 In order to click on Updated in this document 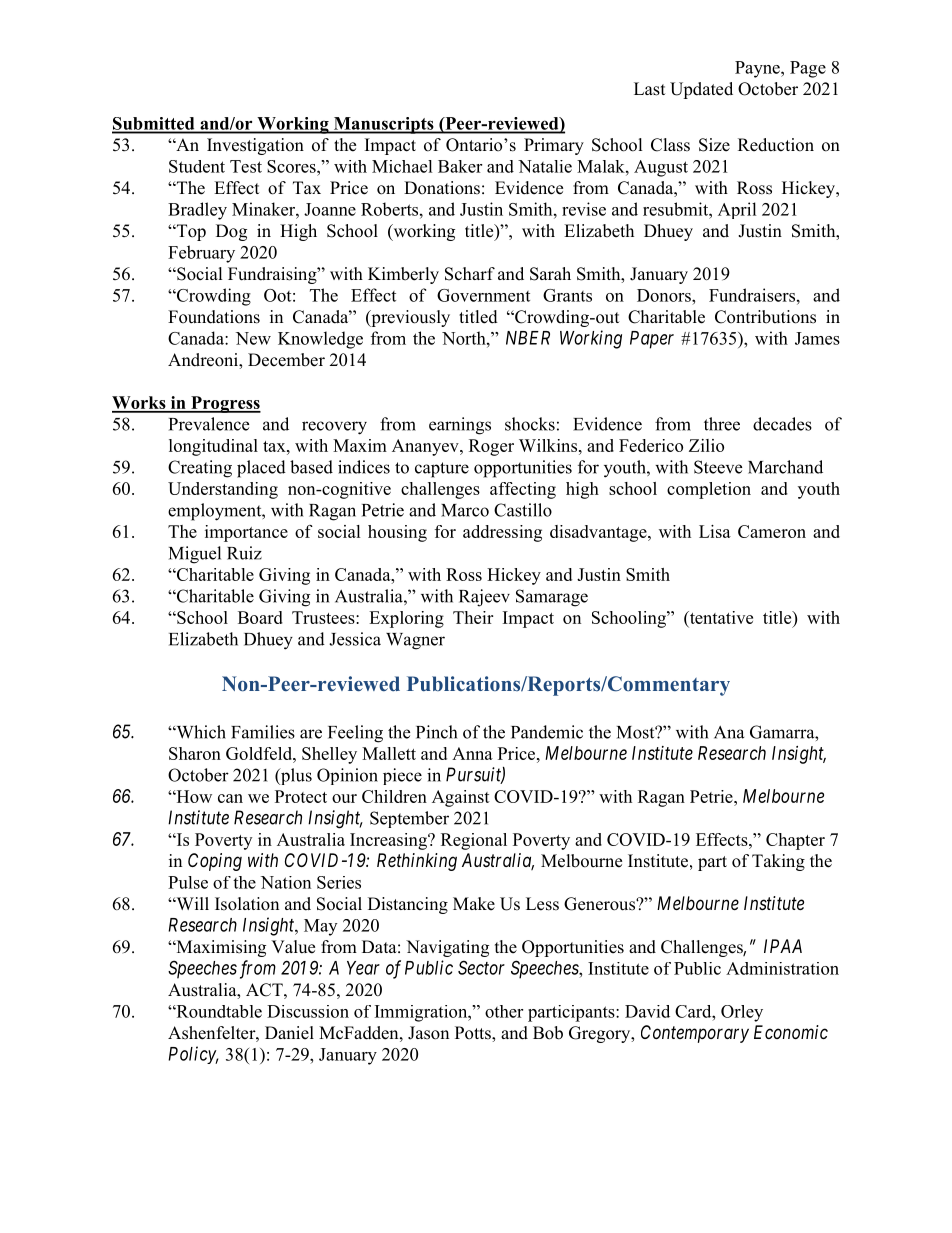, I will do `click(701, 90)`.
